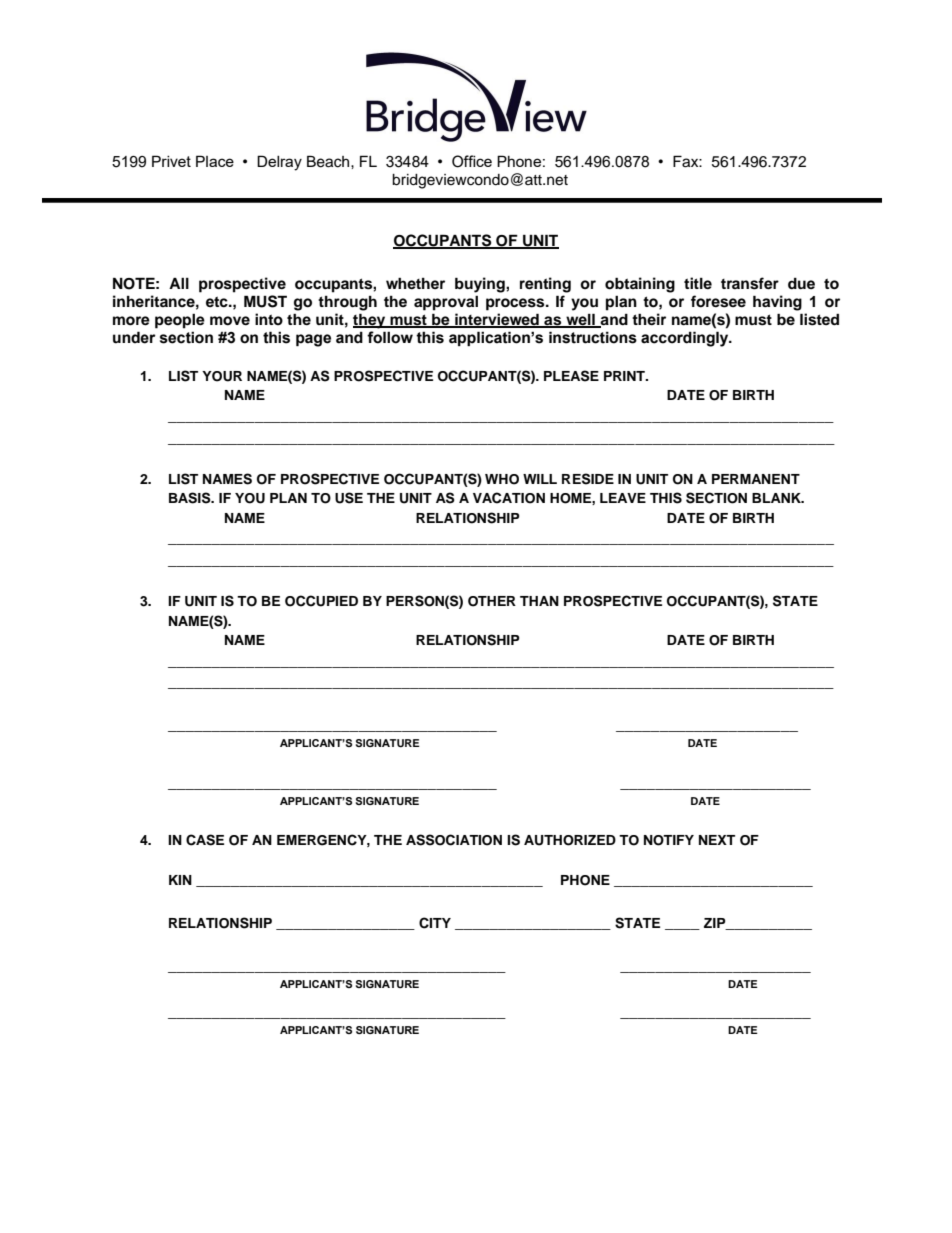 The width and height of the screenshot is (952, 1233). Describe the element at coordinates (222, 376) in the screenshot. I see `YOUR` at that location.
